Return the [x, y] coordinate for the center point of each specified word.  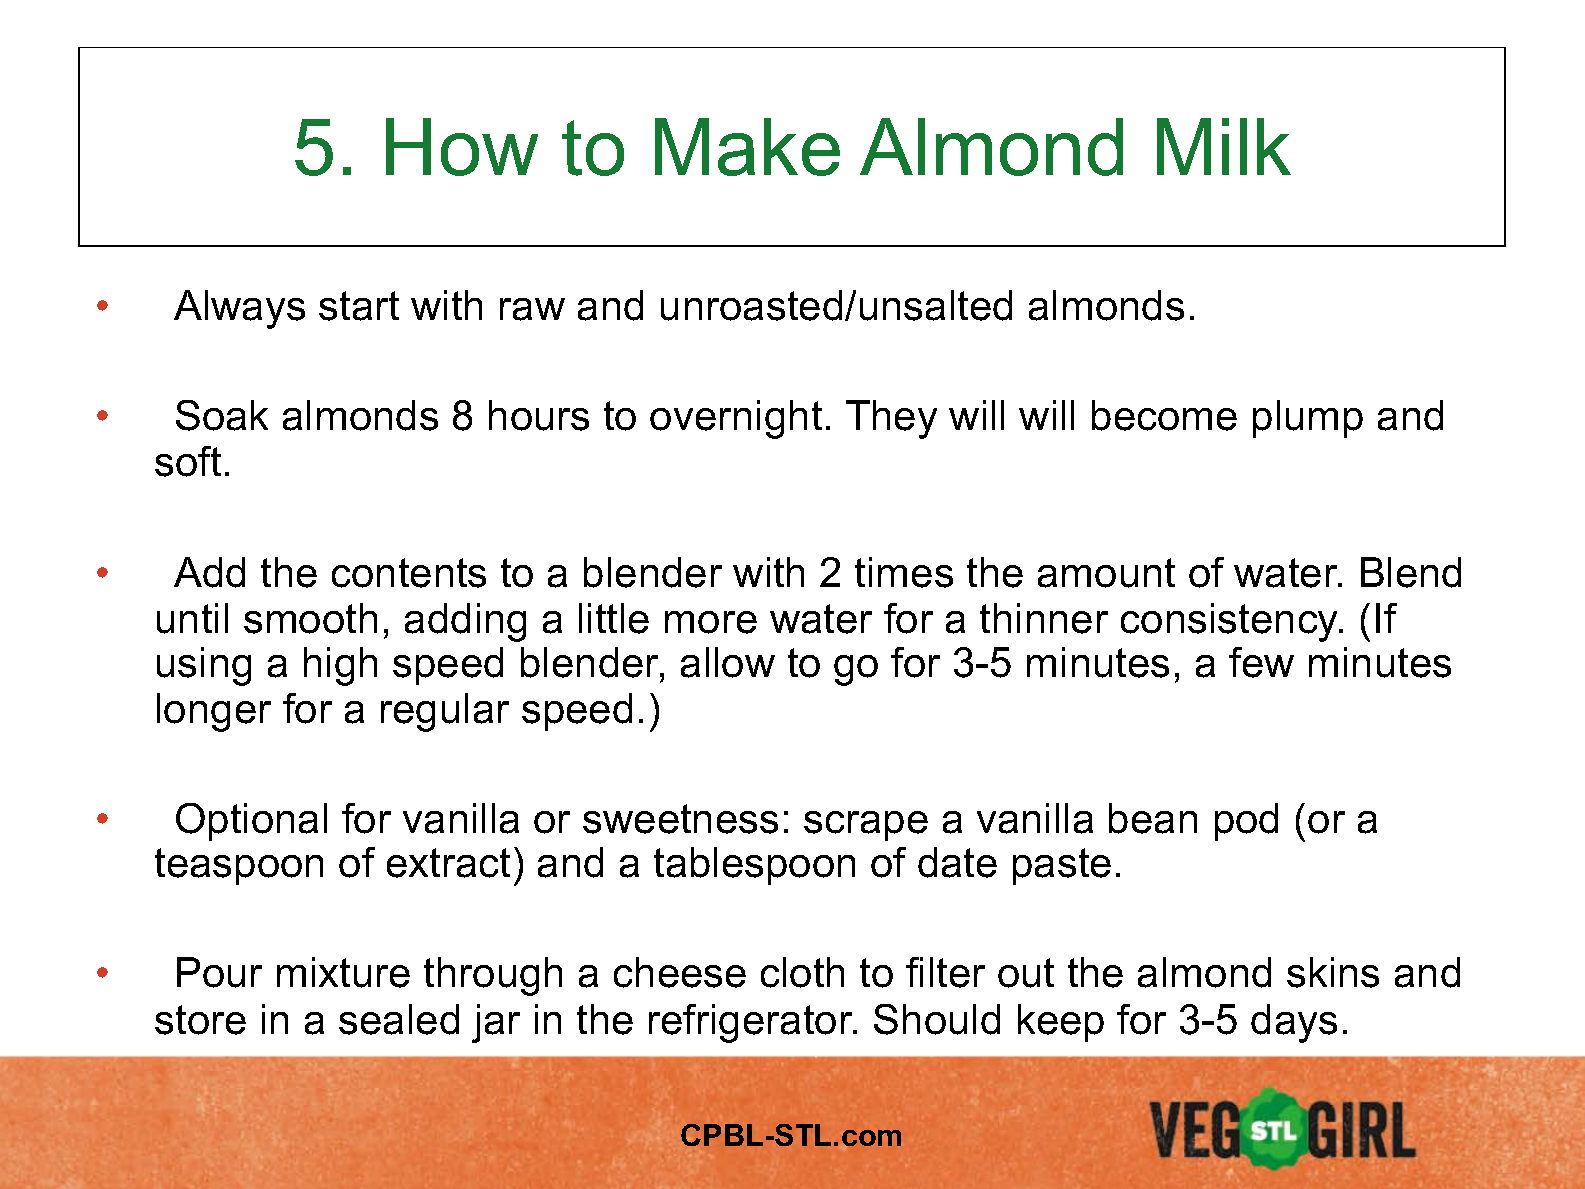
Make [747, 147]
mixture [343, 972]
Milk [1224, 146]
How [462, 147]
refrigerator [752, 1023]
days [1294, 1023]
